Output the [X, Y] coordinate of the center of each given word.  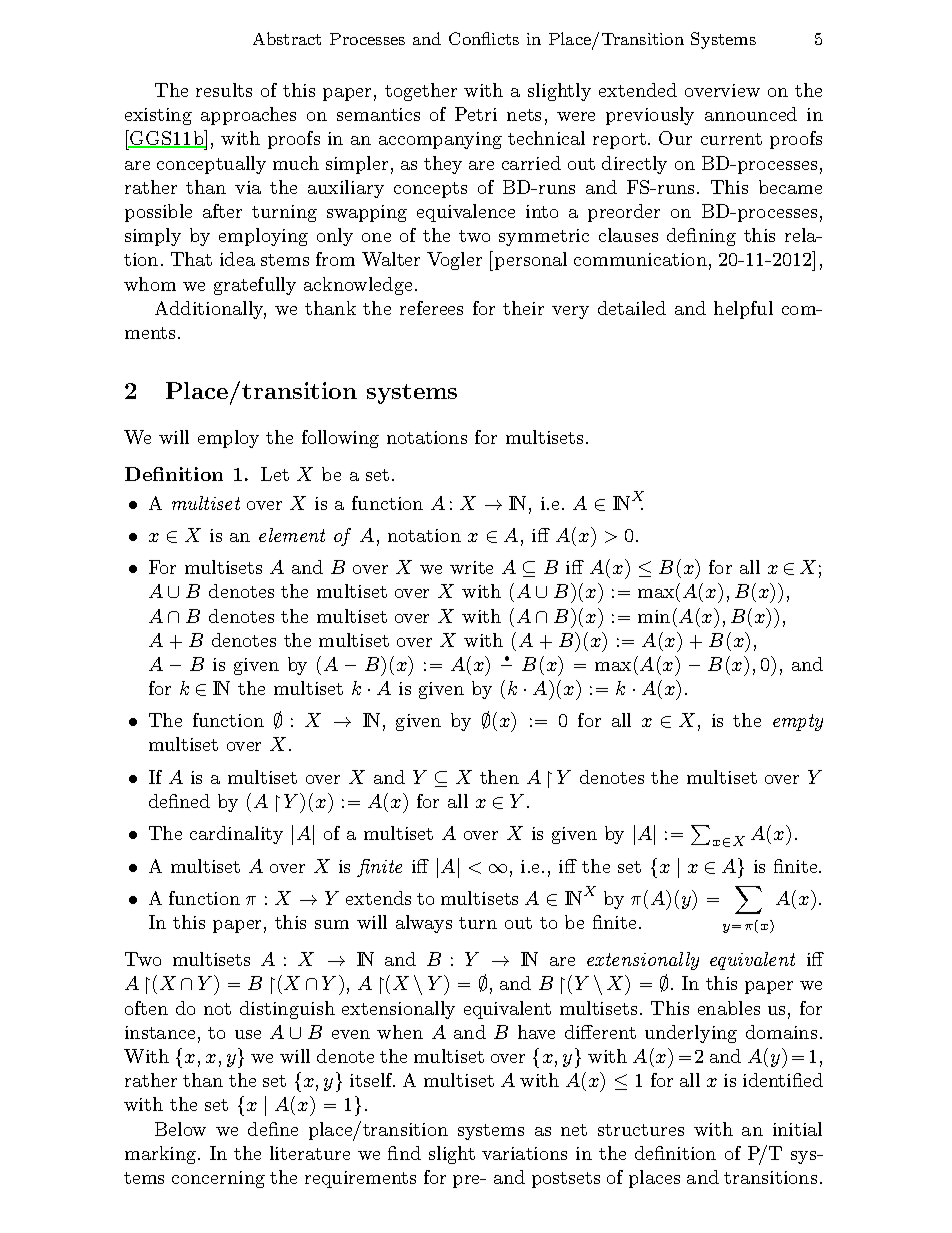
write [471, 567]
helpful [743, 310]
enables [729, 1008]
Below [180, 1129]
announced [751, 114]
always [424, 924]
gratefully [255, 286]
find [404, 1153]
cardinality [236, 835]
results [224, 90]
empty [798, 722]
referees [431, 308]
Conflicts [484, 38]
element [292, 535]
